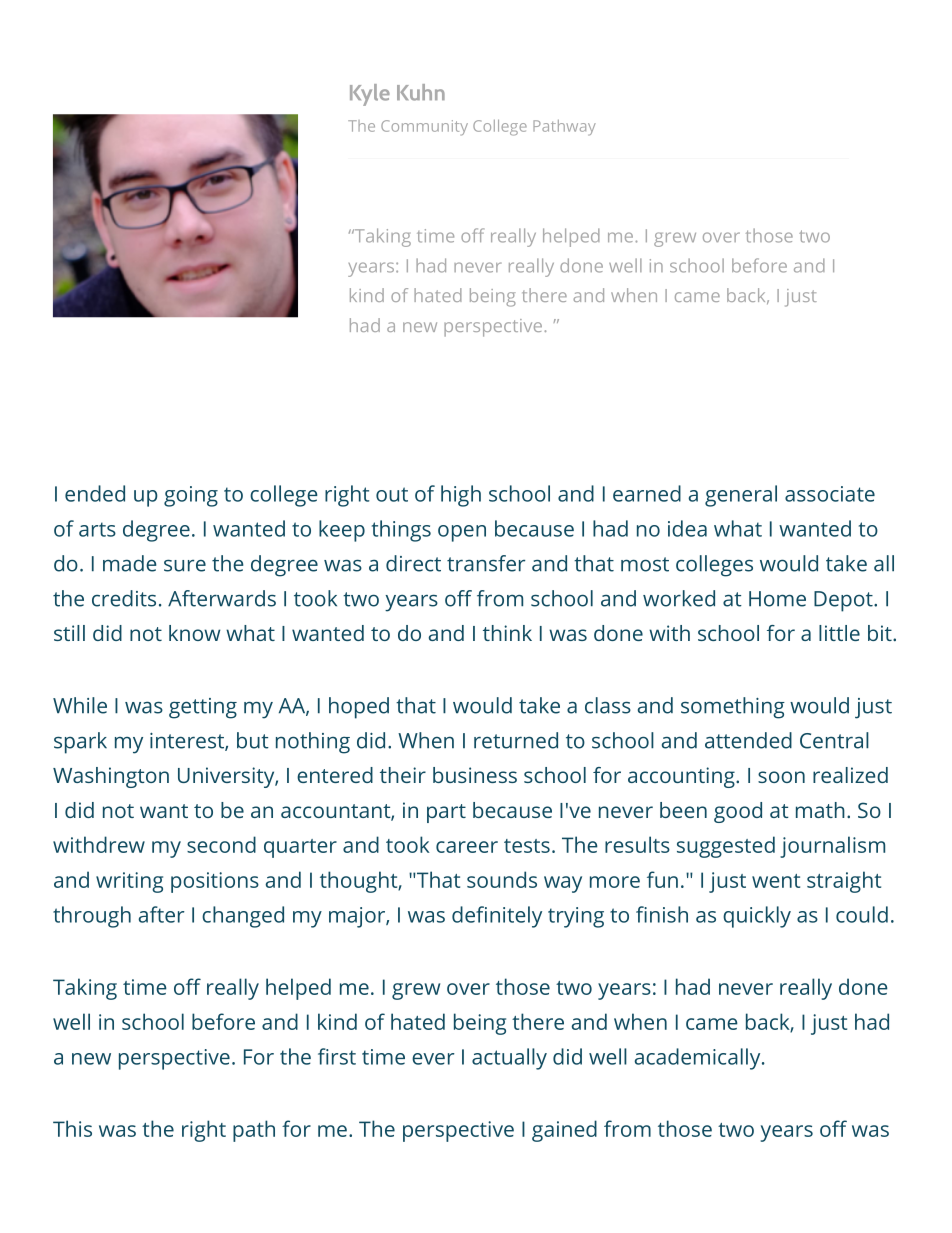  What do you see at coordinates (191, 496) in the document?
I see `going` at bounding box center [191, 496].
